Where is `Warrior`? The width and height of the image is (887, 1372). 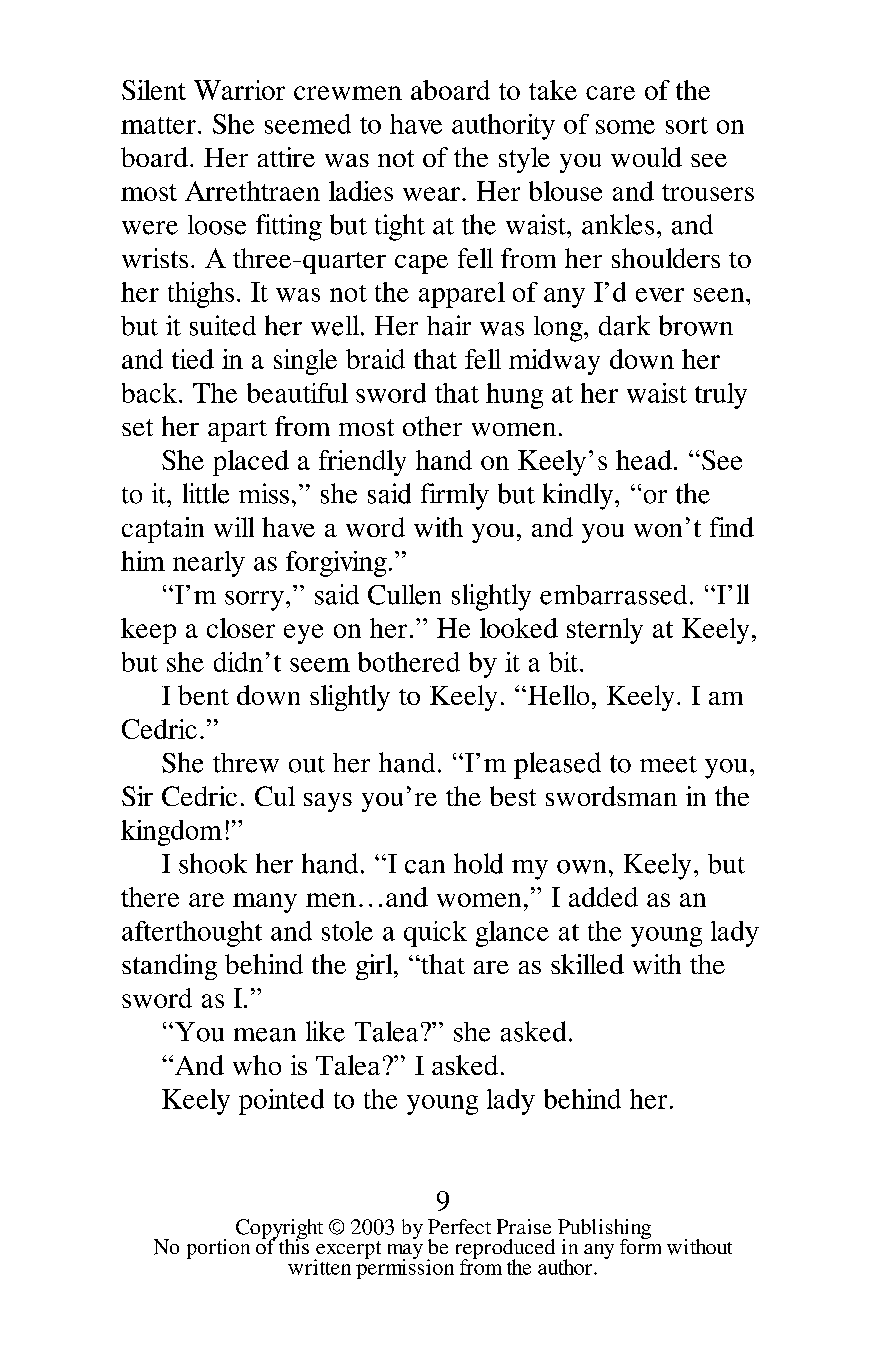 Warrior is located at coordinates (239, 90).
